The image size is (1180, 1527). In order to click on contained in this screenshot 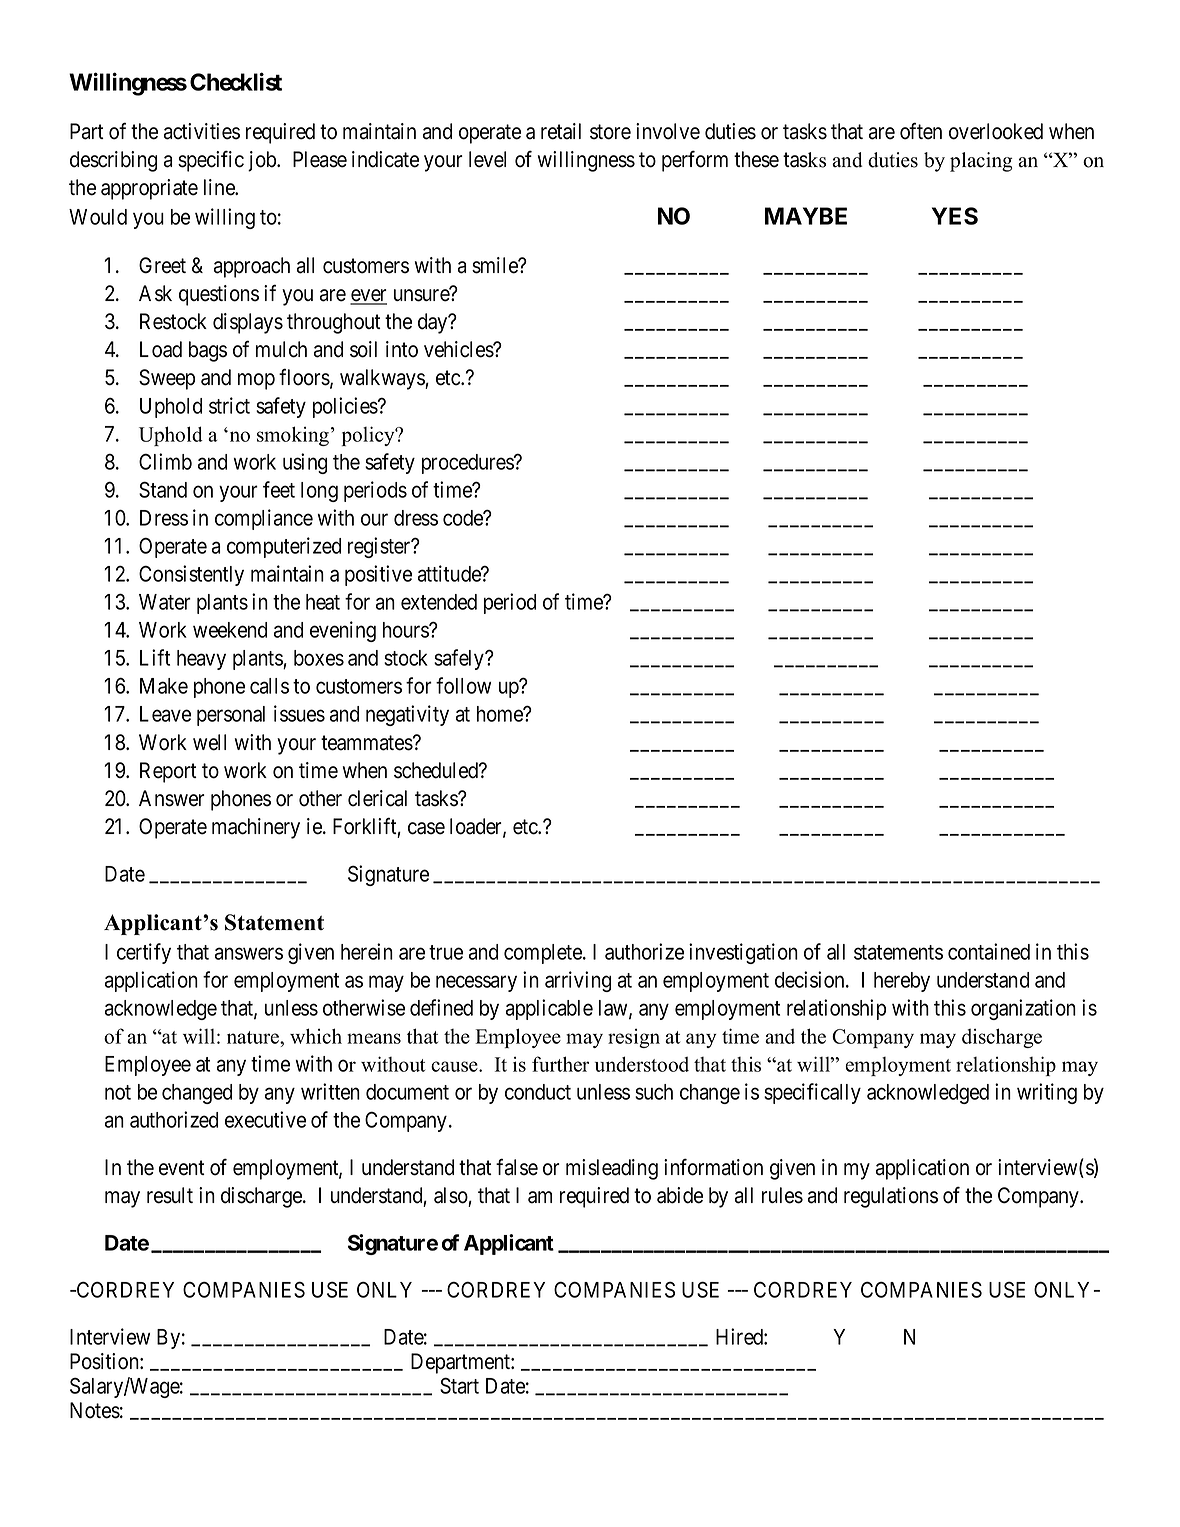, I will do `click(989, 951)`.
